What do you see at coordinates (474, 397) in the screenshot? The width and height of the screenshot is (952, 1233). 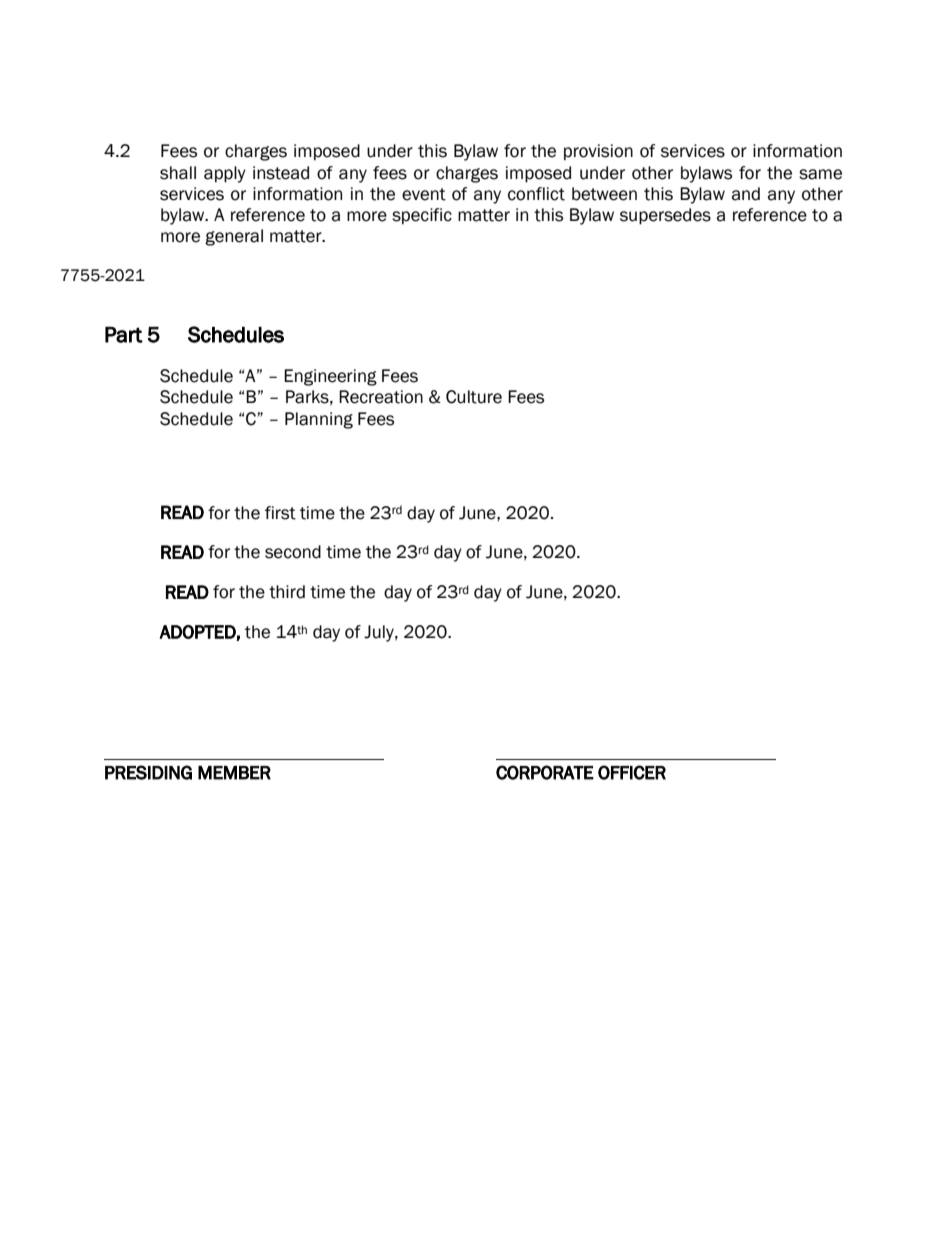 I see `Culture` at bounding box center [474, 397].
